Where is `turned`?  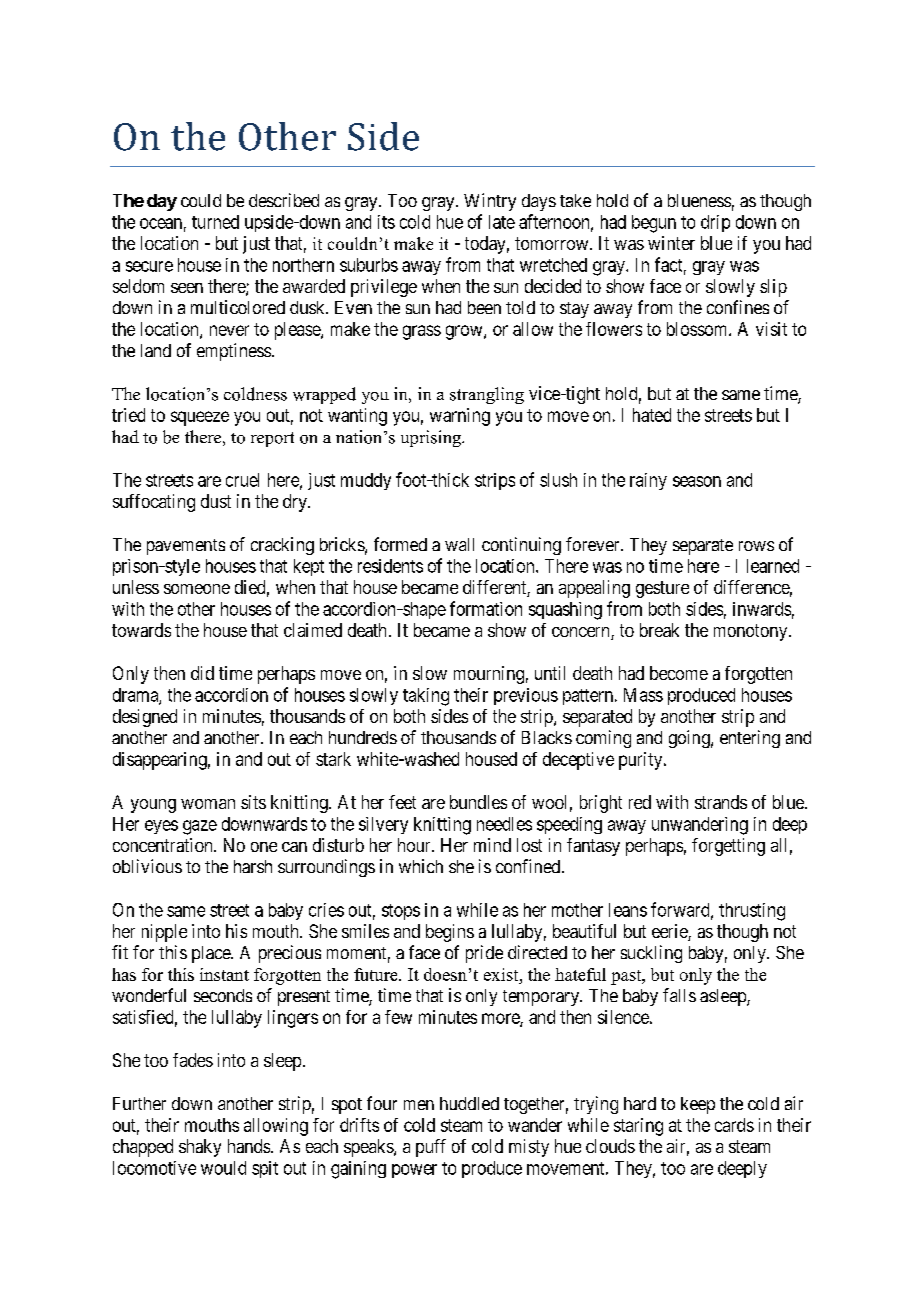
turned is located at coordinates (215, 222).
